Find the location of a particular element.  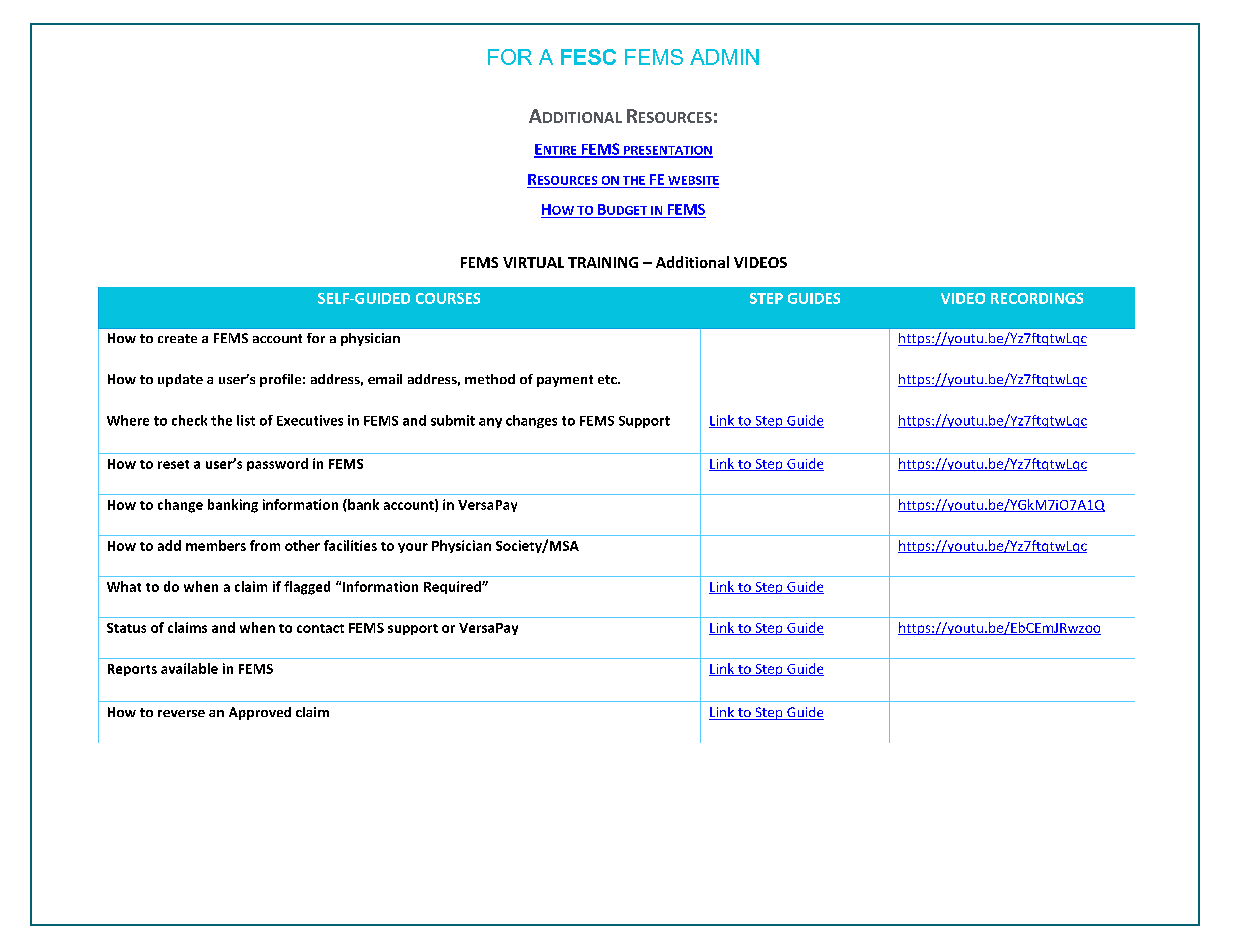

WEBSITE is located at coordinates (693, 180).
